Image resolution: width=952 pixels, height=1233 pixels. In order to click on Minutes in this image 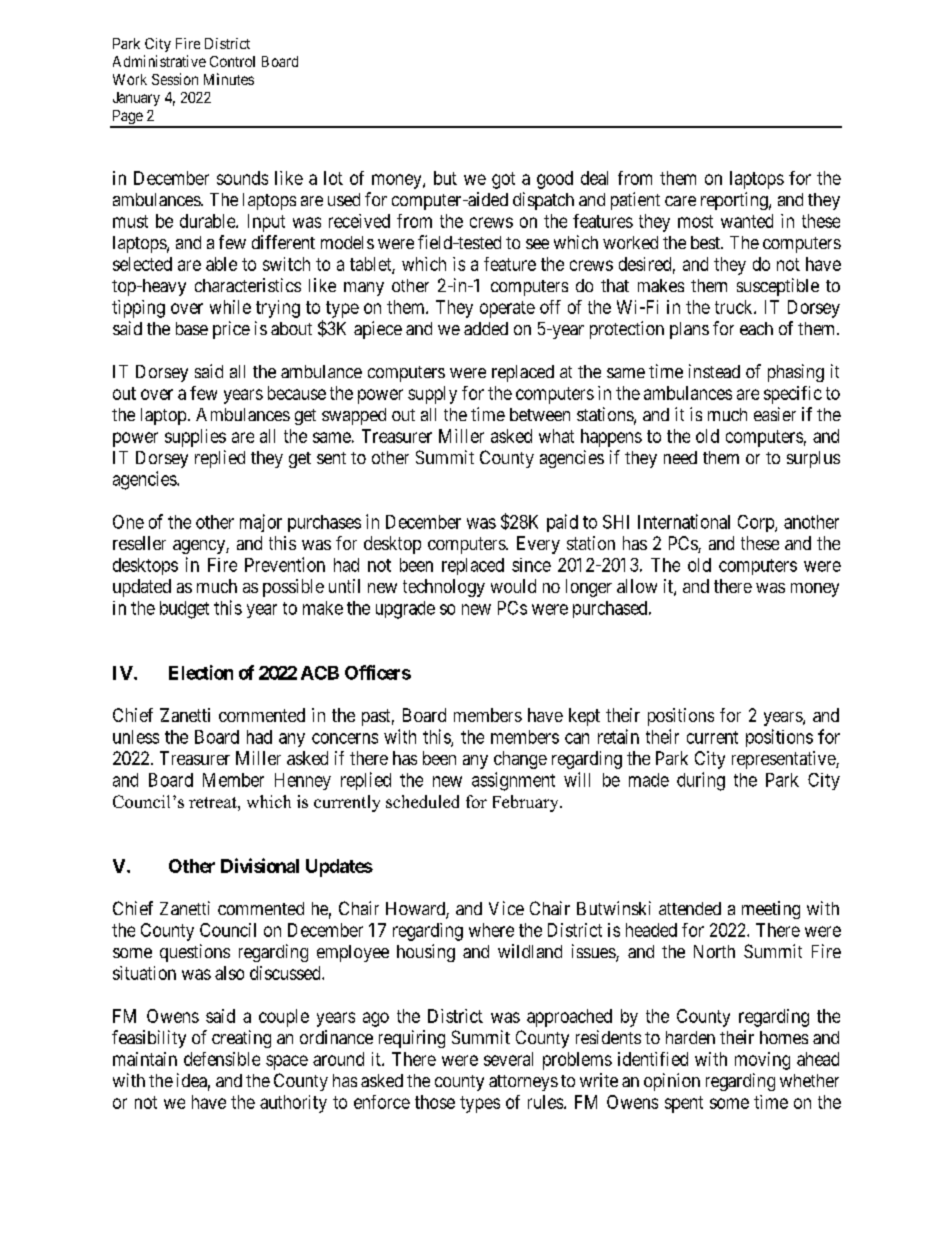, I will do `click(229, 79)`.
